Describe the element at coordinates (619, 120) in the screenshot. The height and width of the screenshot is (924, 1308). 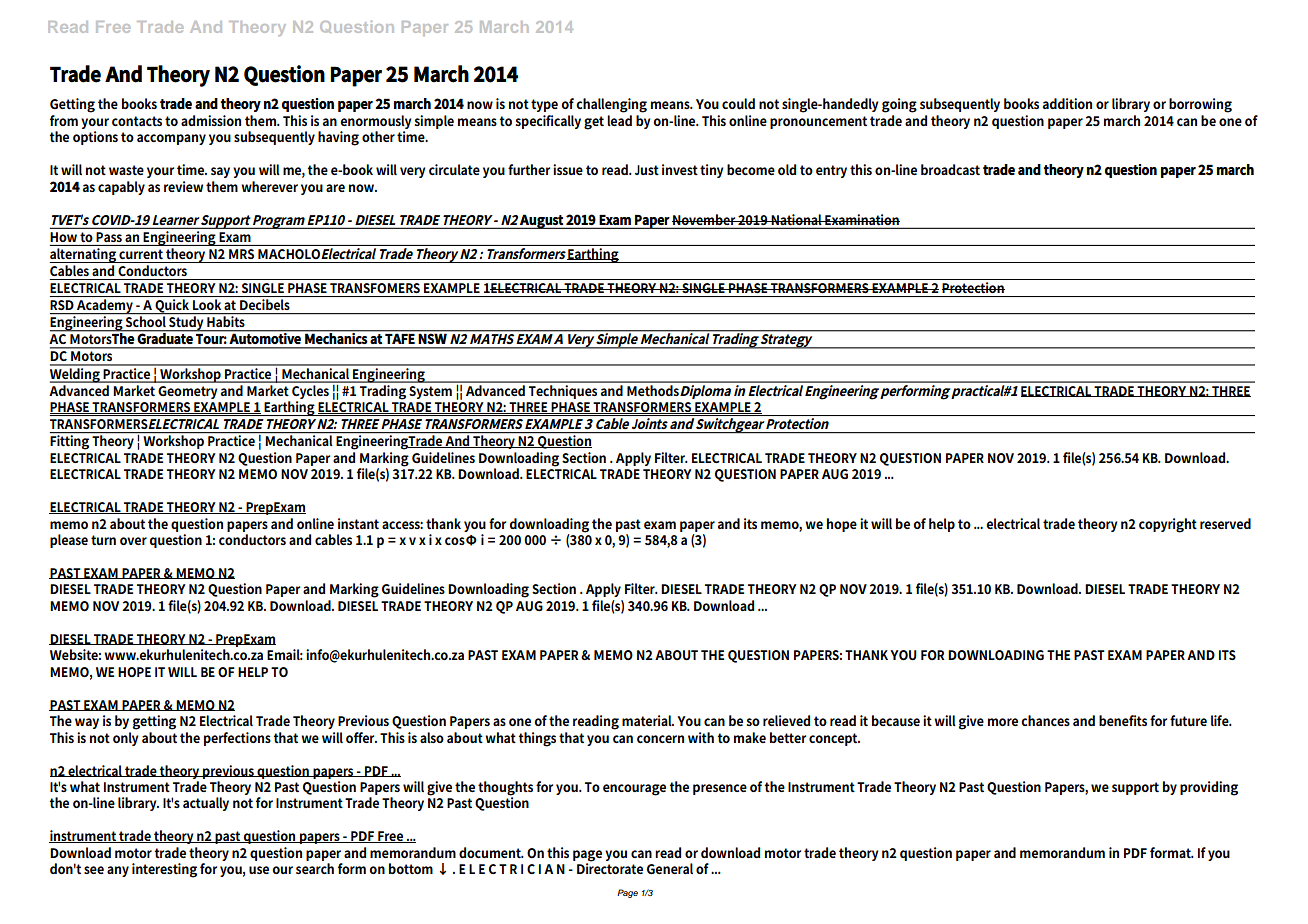
I see `lead` at that location.
